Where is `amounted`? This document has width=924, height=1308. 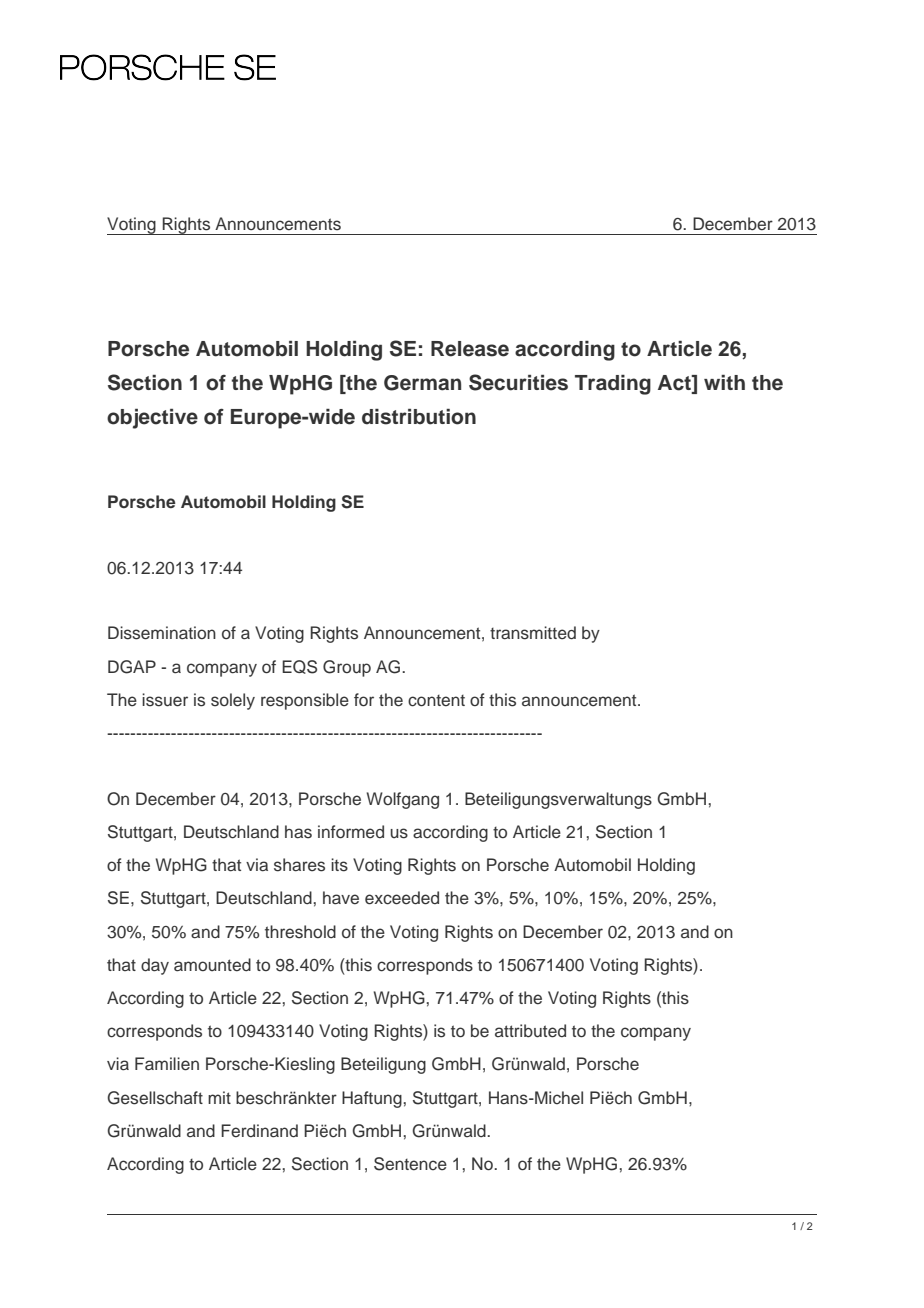
amounted is located at coordinates (212, 965).
